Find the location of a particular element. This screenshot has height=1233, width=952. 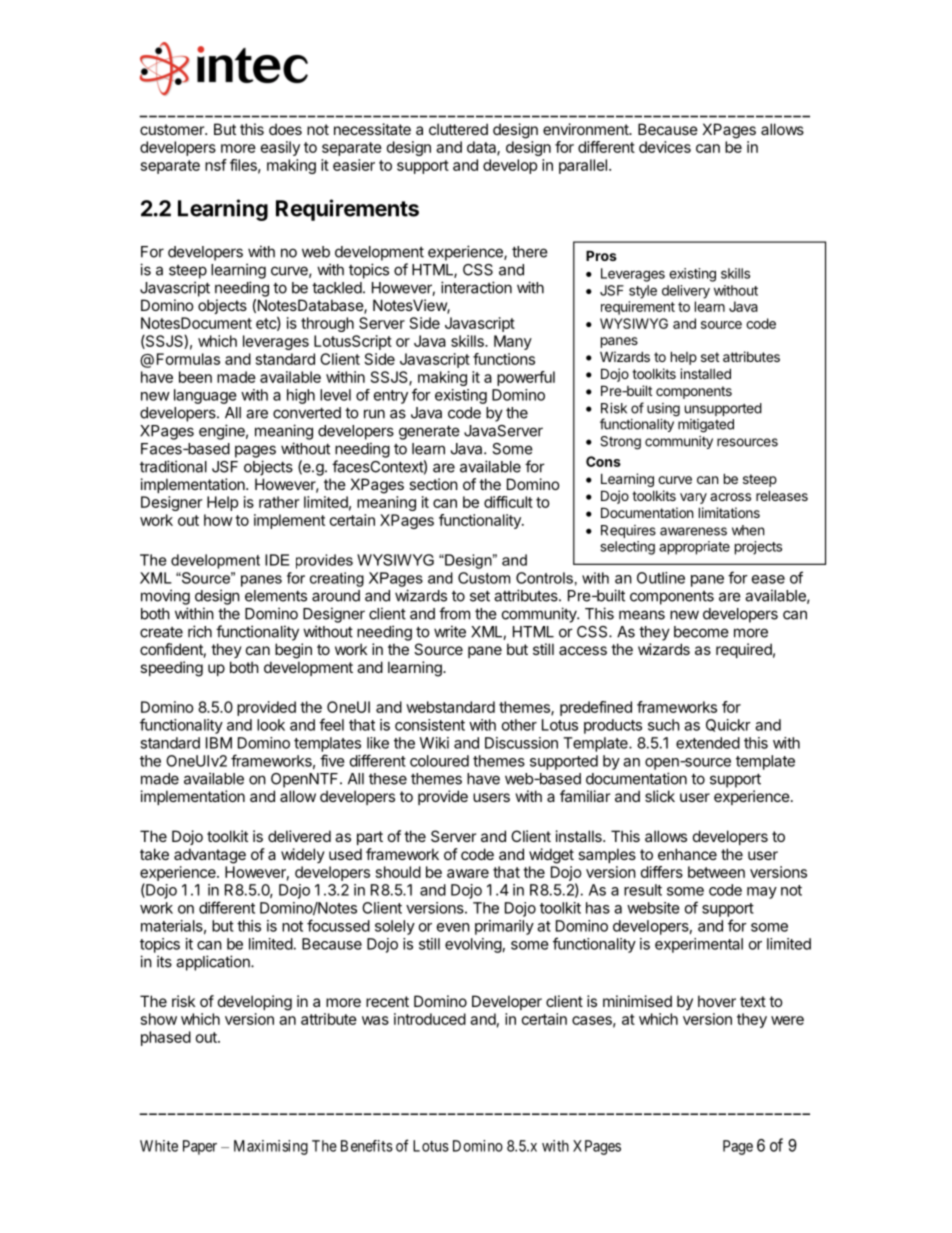

section is located at coordinates (433, 484).
